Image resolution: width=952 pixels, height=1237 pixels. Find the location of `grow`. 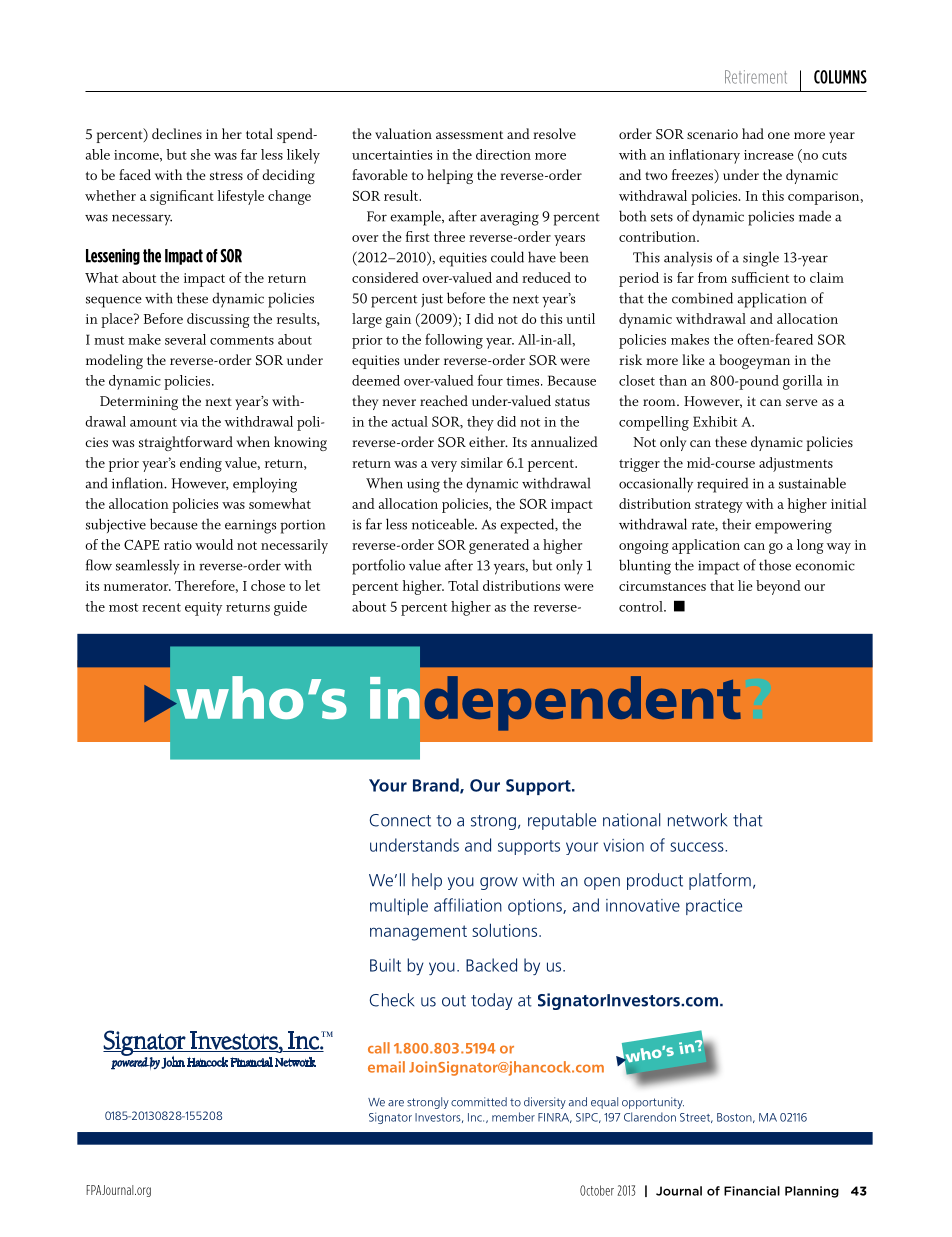

grow is located at coordinates (499, 883).
